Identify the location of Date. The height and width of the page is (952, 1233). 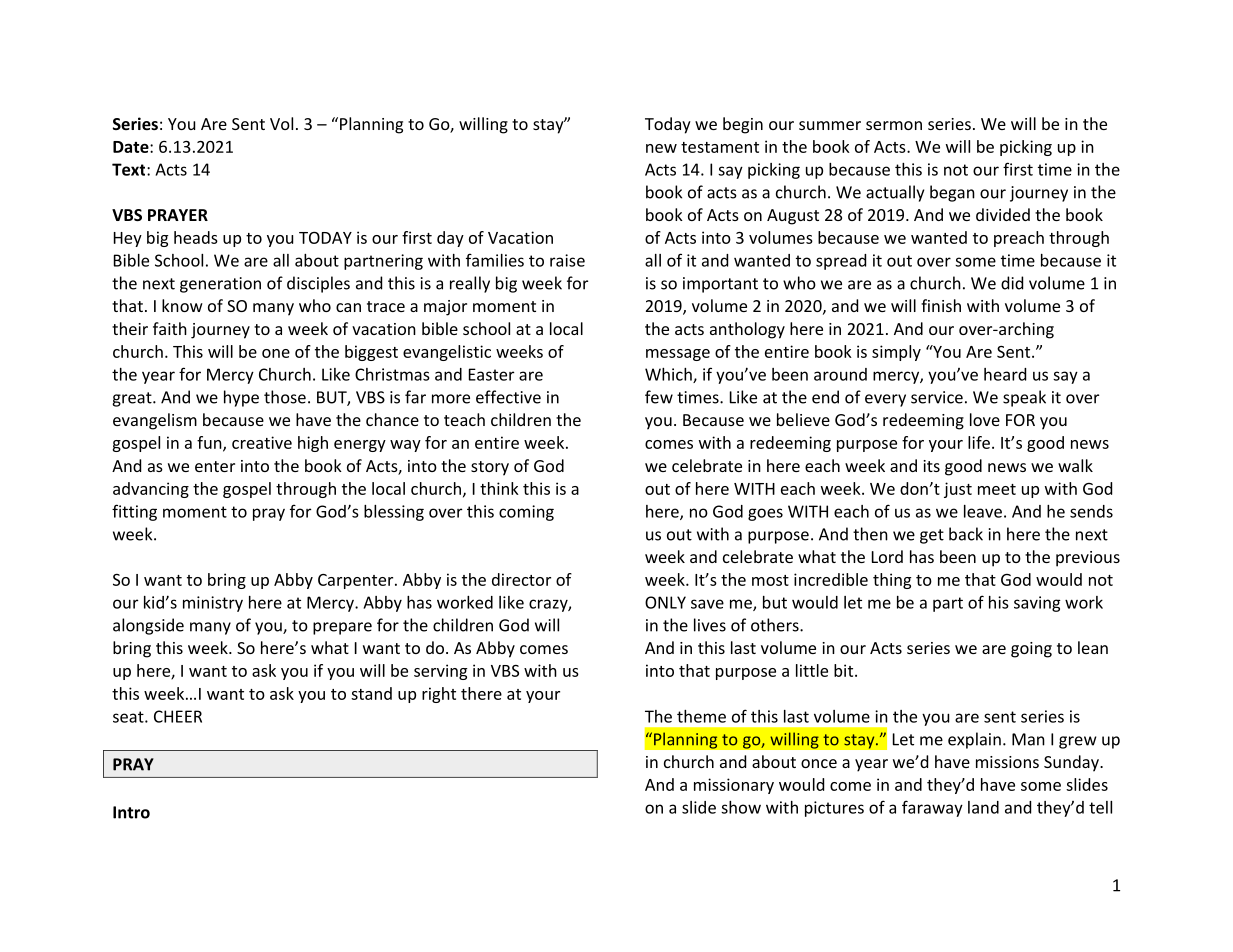
(132, 147).
